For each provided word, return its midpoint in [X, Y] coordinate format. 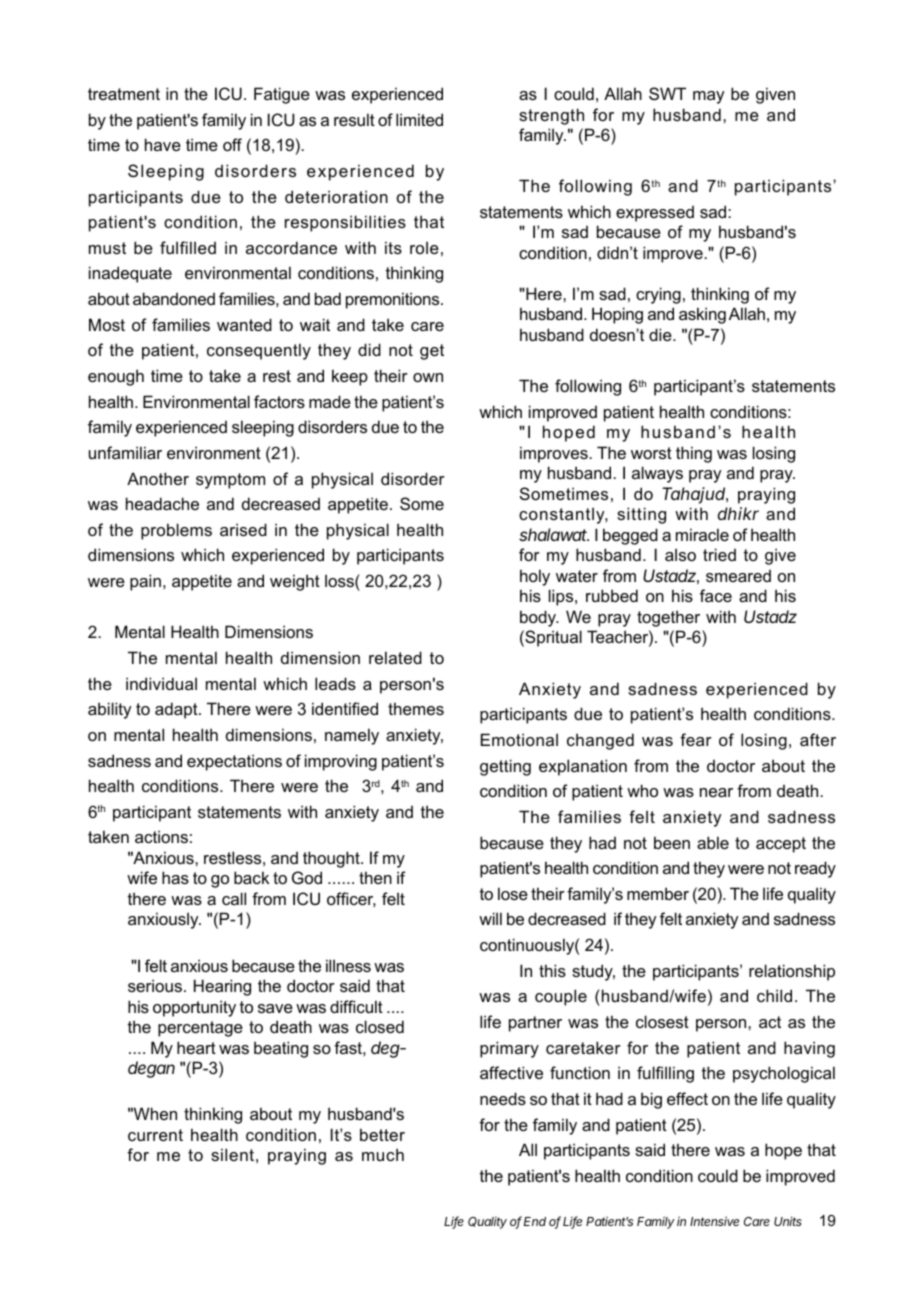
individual [161, 683]
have [163, 144]
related [395, 657]
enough [116, 377]
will [490, 918]
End [535, 1221]
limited [419, 119]
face [716, 595]
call [234, 898]
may [708, 97]
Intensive [714, 1221]
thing [694, 454]
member [658, 893]
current [155, 1135]
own [428, 377]
